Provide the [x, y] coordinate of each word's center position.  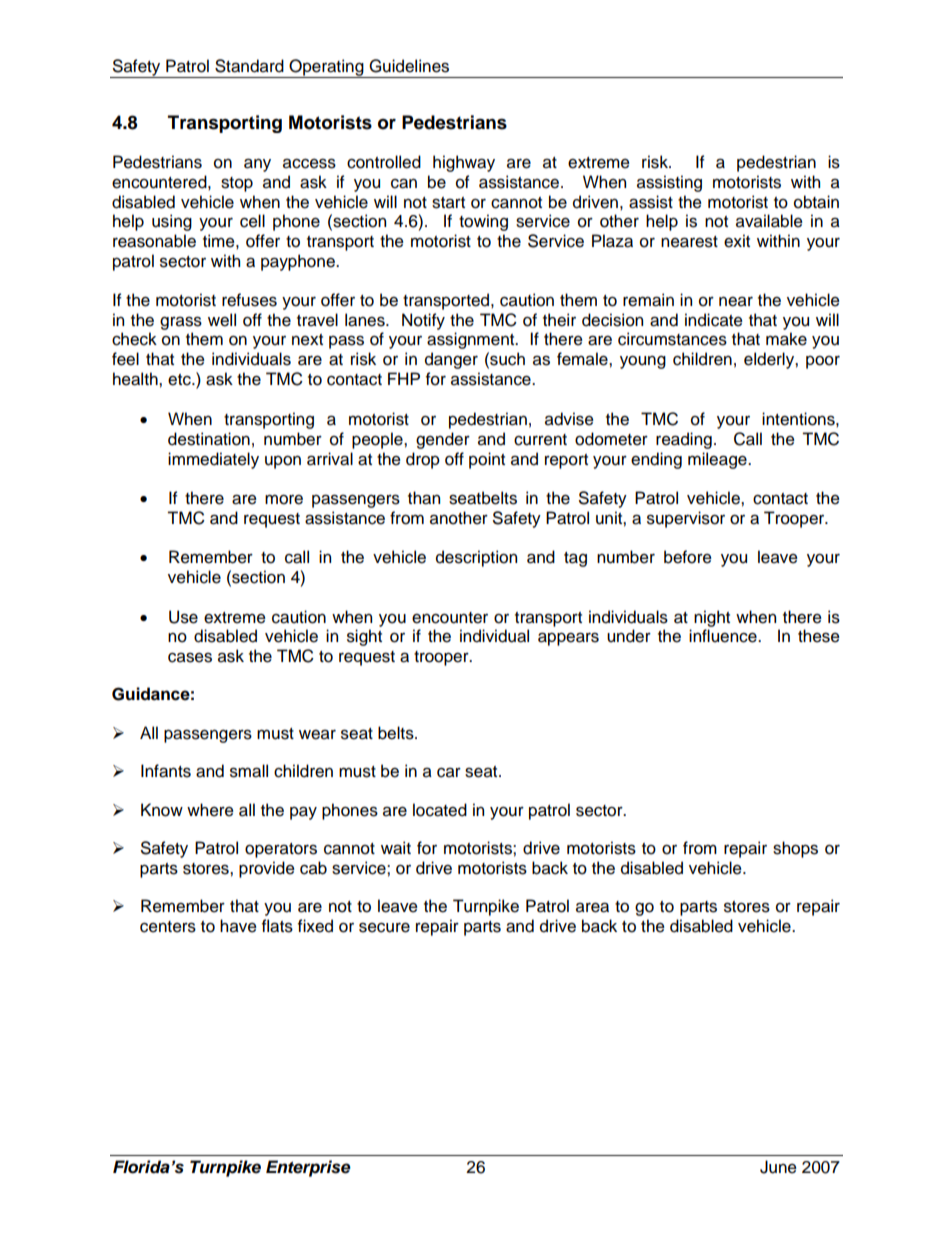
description [476, 558]
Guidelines [409, 66]
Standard [249, 66]
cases [190, 658]
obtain [816, 202]
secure [384, 927]
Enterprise [308, 1168]
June [778, 1167]
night [712, 618]
